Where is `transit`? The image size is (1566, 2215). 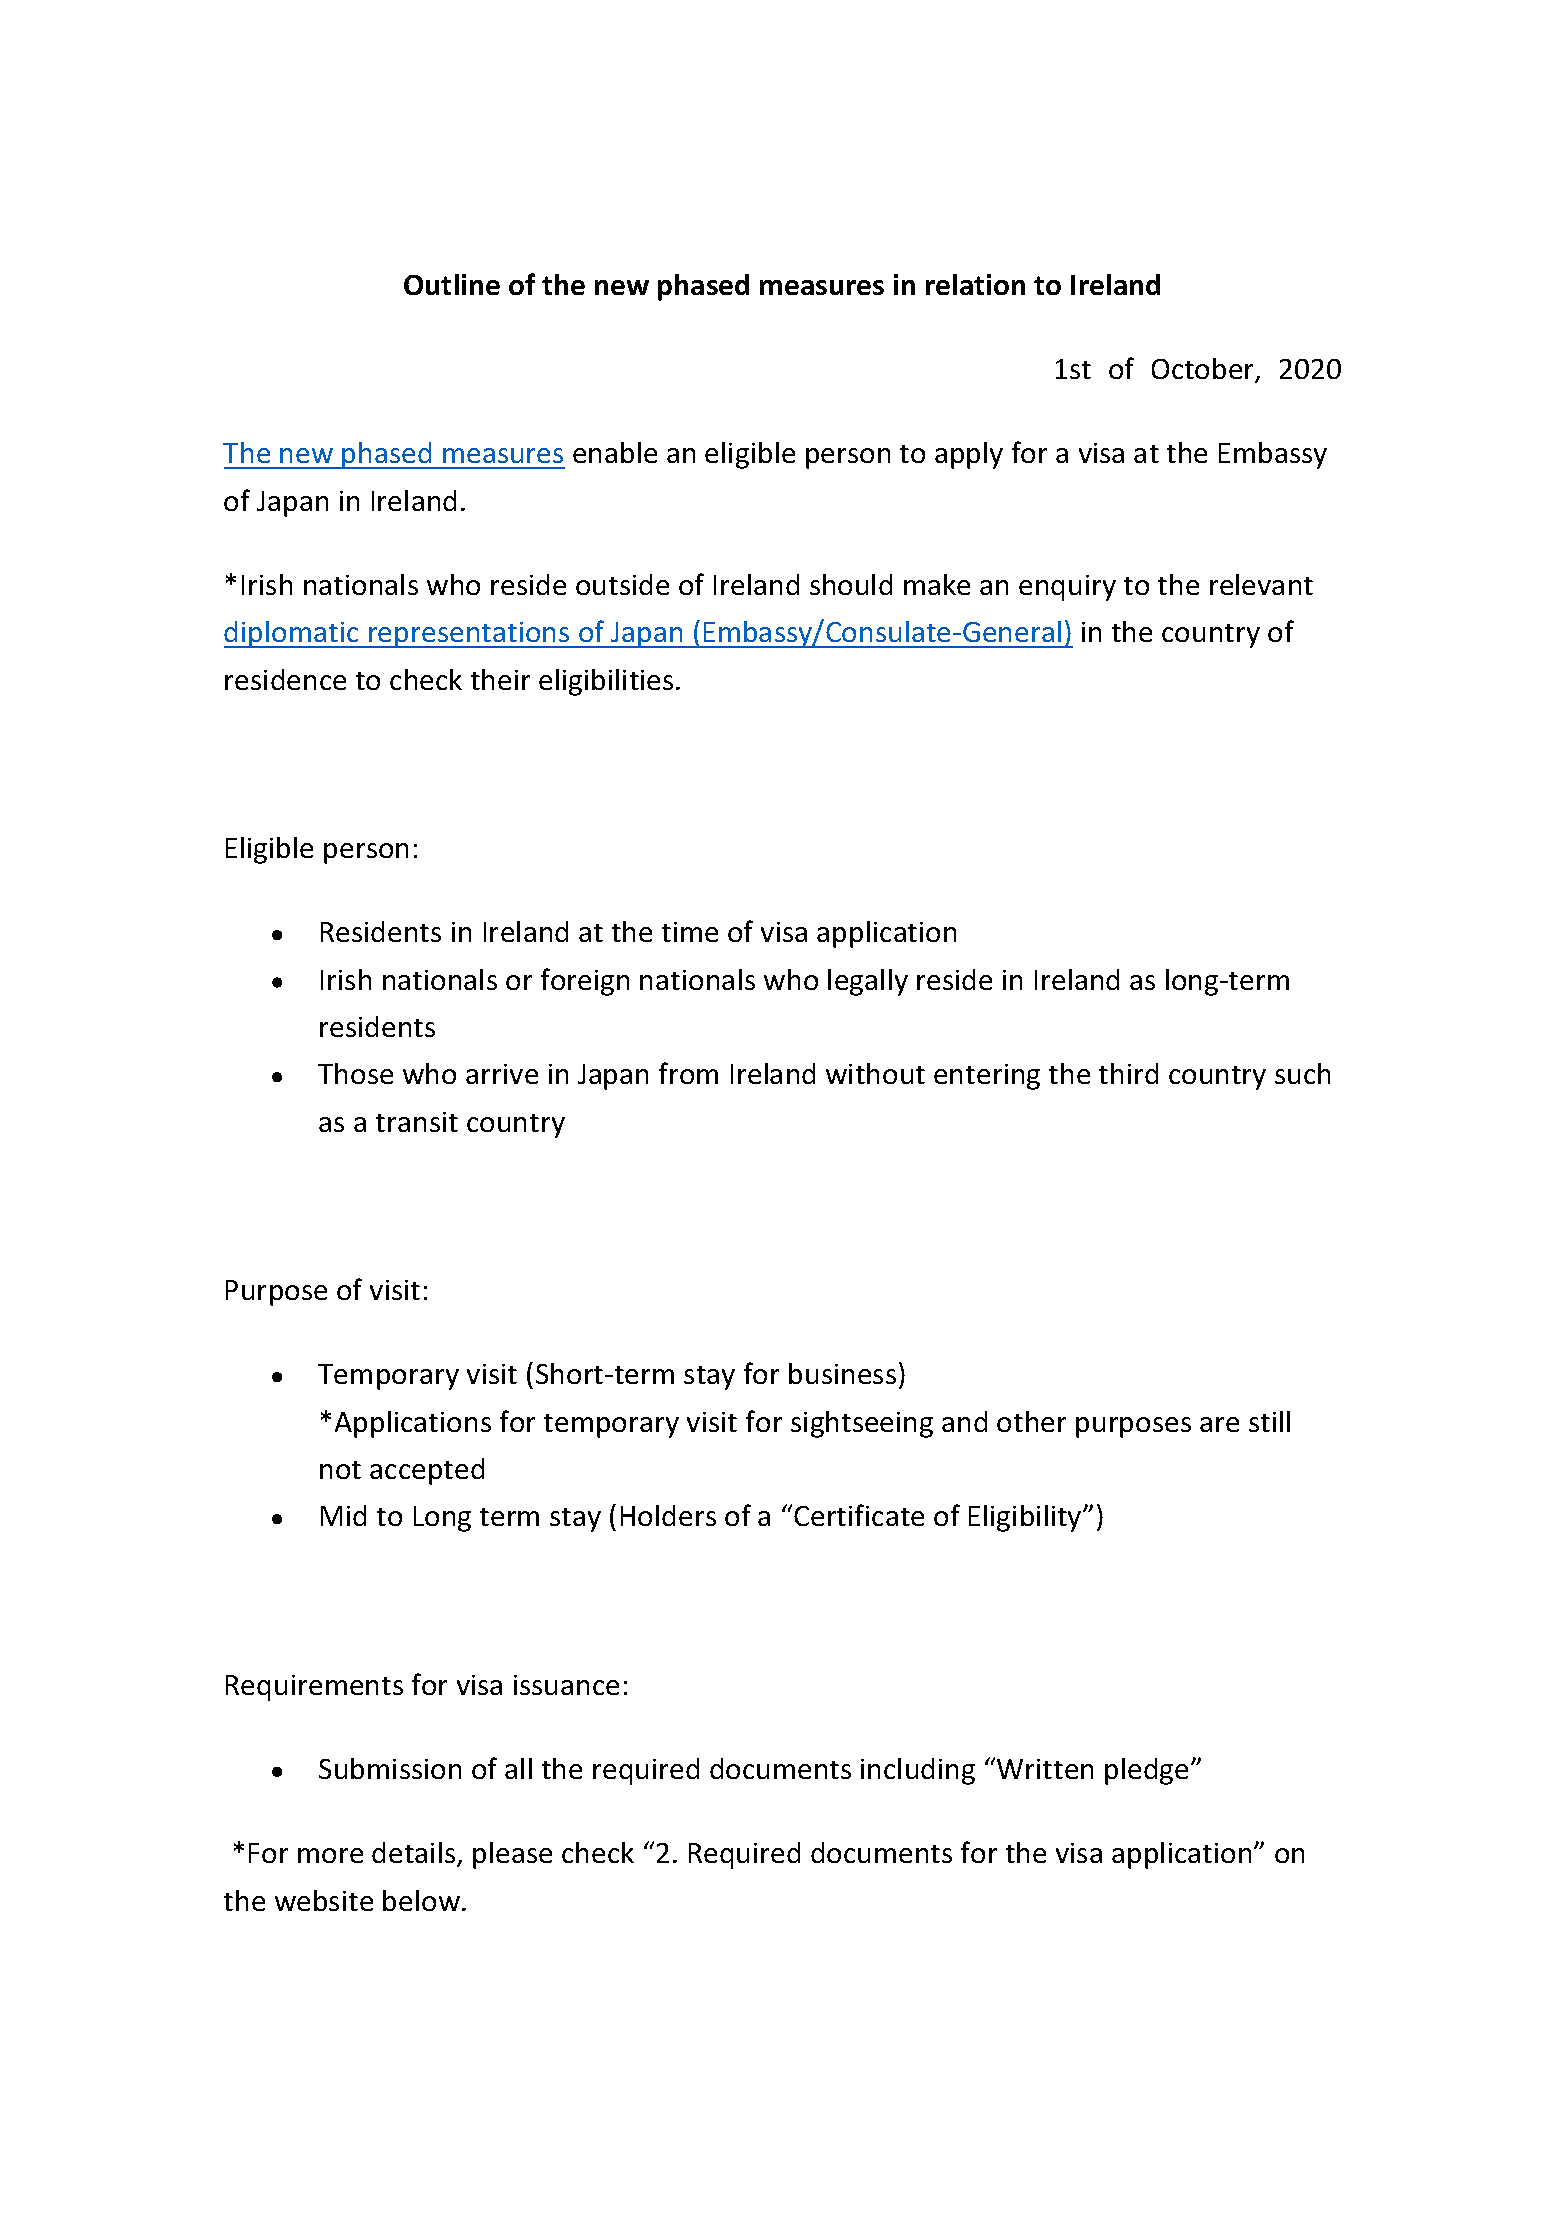 transit is located at coordinates (417, 1122).
